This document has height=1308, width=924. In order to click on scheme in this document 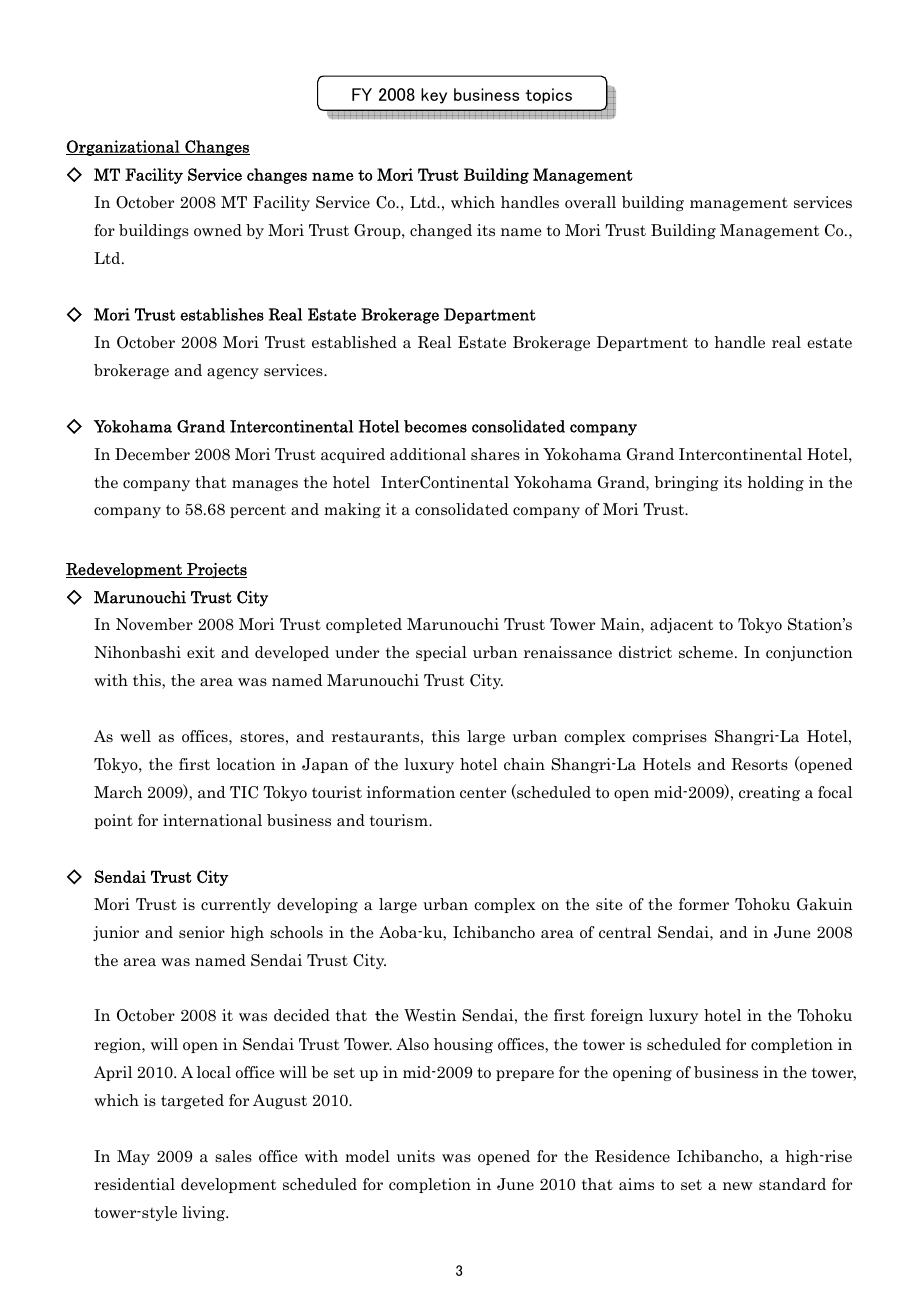, I will do `click(707, 652)`.
